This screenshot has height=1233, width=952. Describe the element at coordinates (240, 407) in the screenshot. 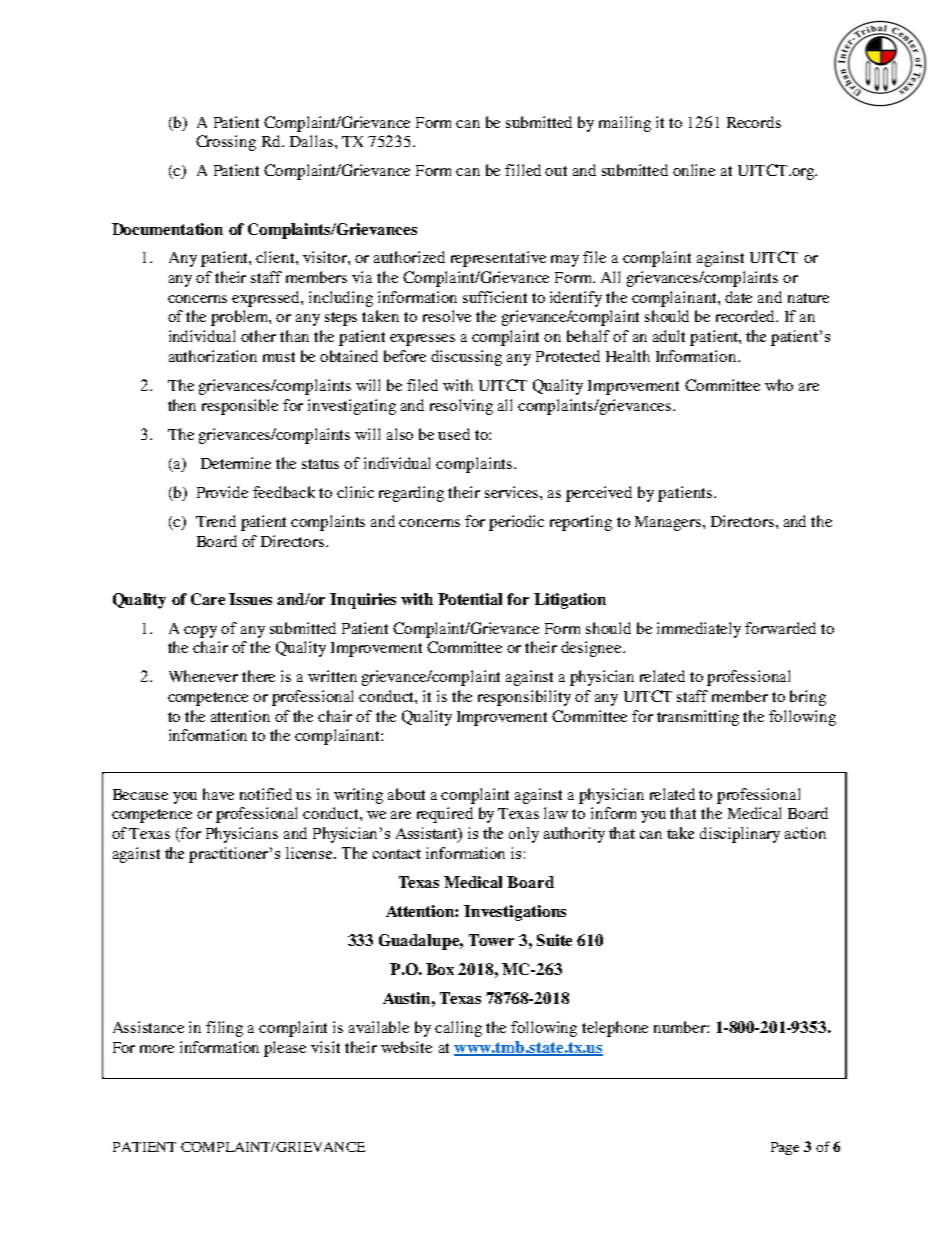

I see `responsible` at that location.
